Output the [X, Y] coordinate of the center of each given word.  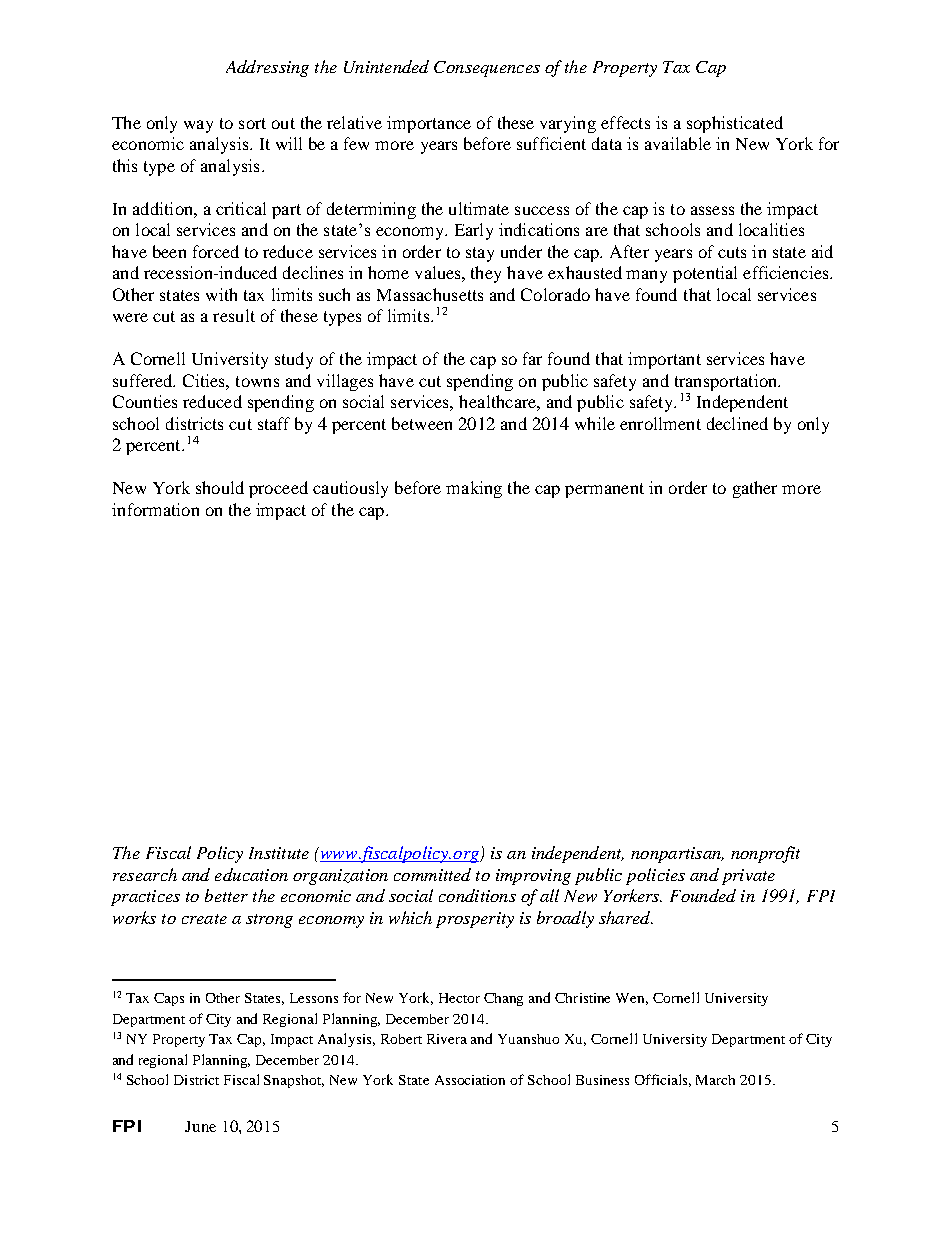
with [221, 294]
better [226, 895]
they [486, 274]
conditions [477, 895]
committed [432, 874]
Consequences [487, 69]
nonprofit [765, 854]
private [748, 877]
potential [705, 274]
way [198, 126]
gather [755, 489]
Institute [279, 853]
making [474, 489]
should [220, 487]
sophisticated [735, 124]
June [200, 1126]
